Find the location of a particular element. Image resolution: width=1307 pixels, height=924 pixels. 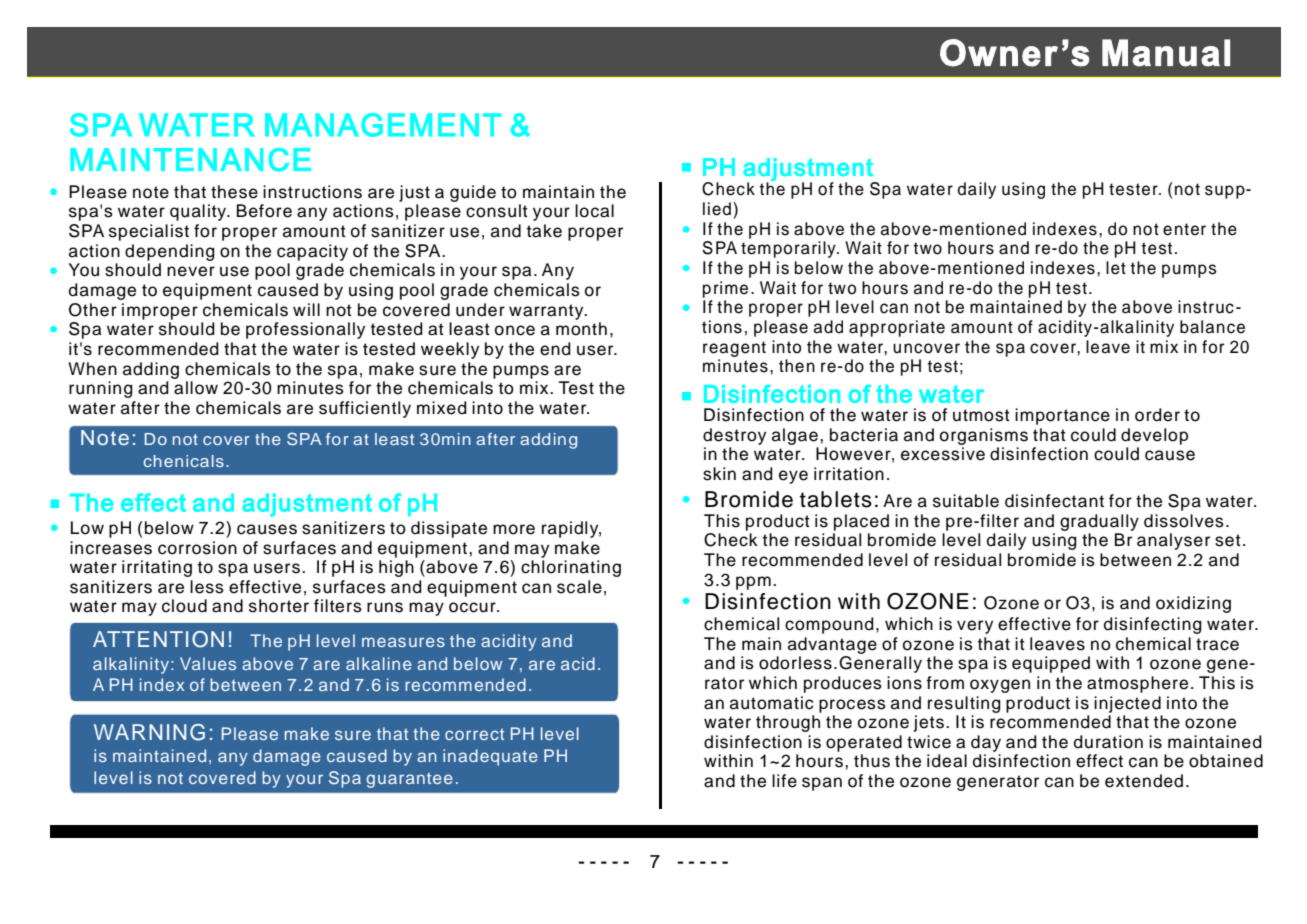

disinfectant is located at coordinates (1054, 501).
